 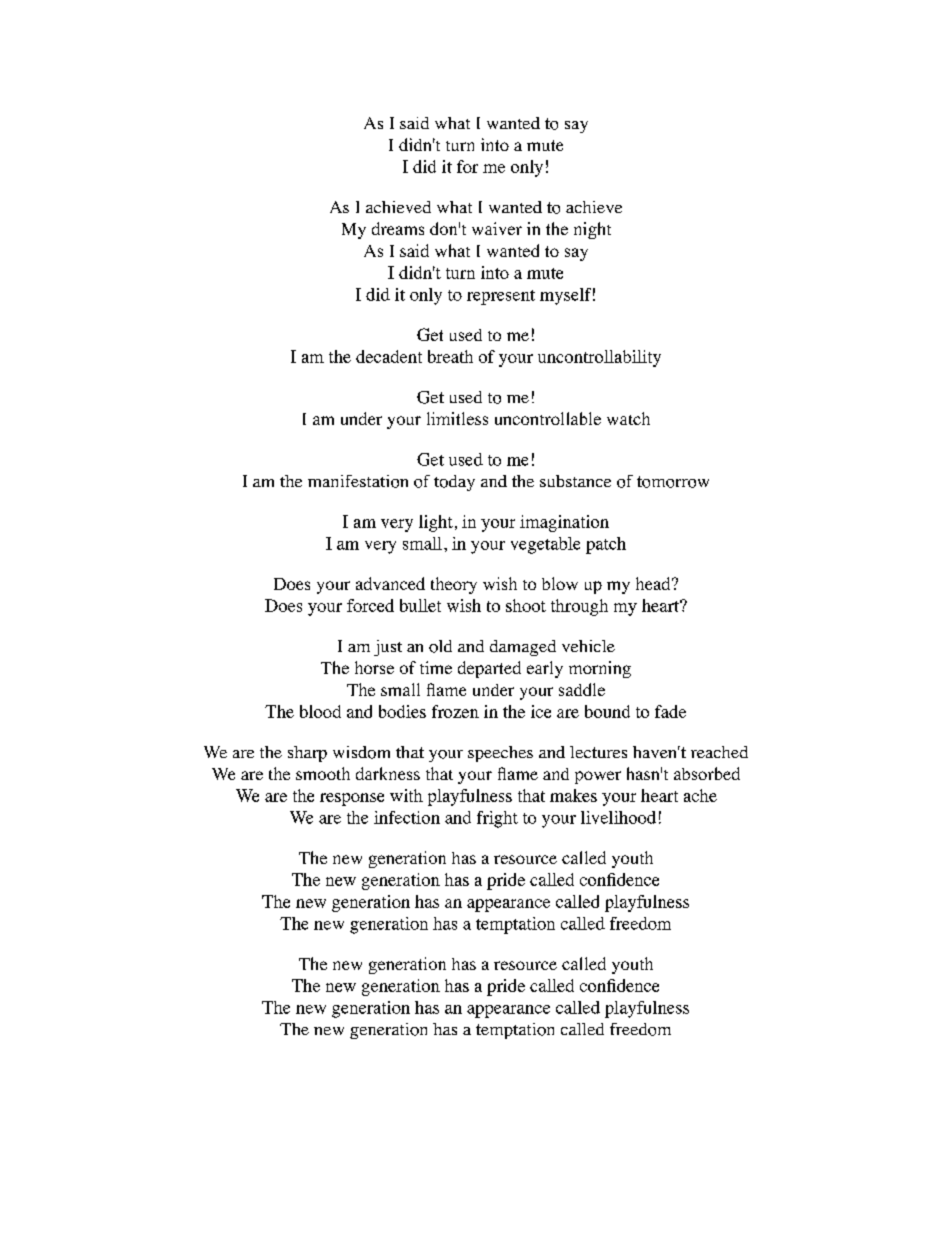 What do you see at coordinates (618, 817) in the screenshot?
I see `livelihood` at bounding box center [618, 817].
